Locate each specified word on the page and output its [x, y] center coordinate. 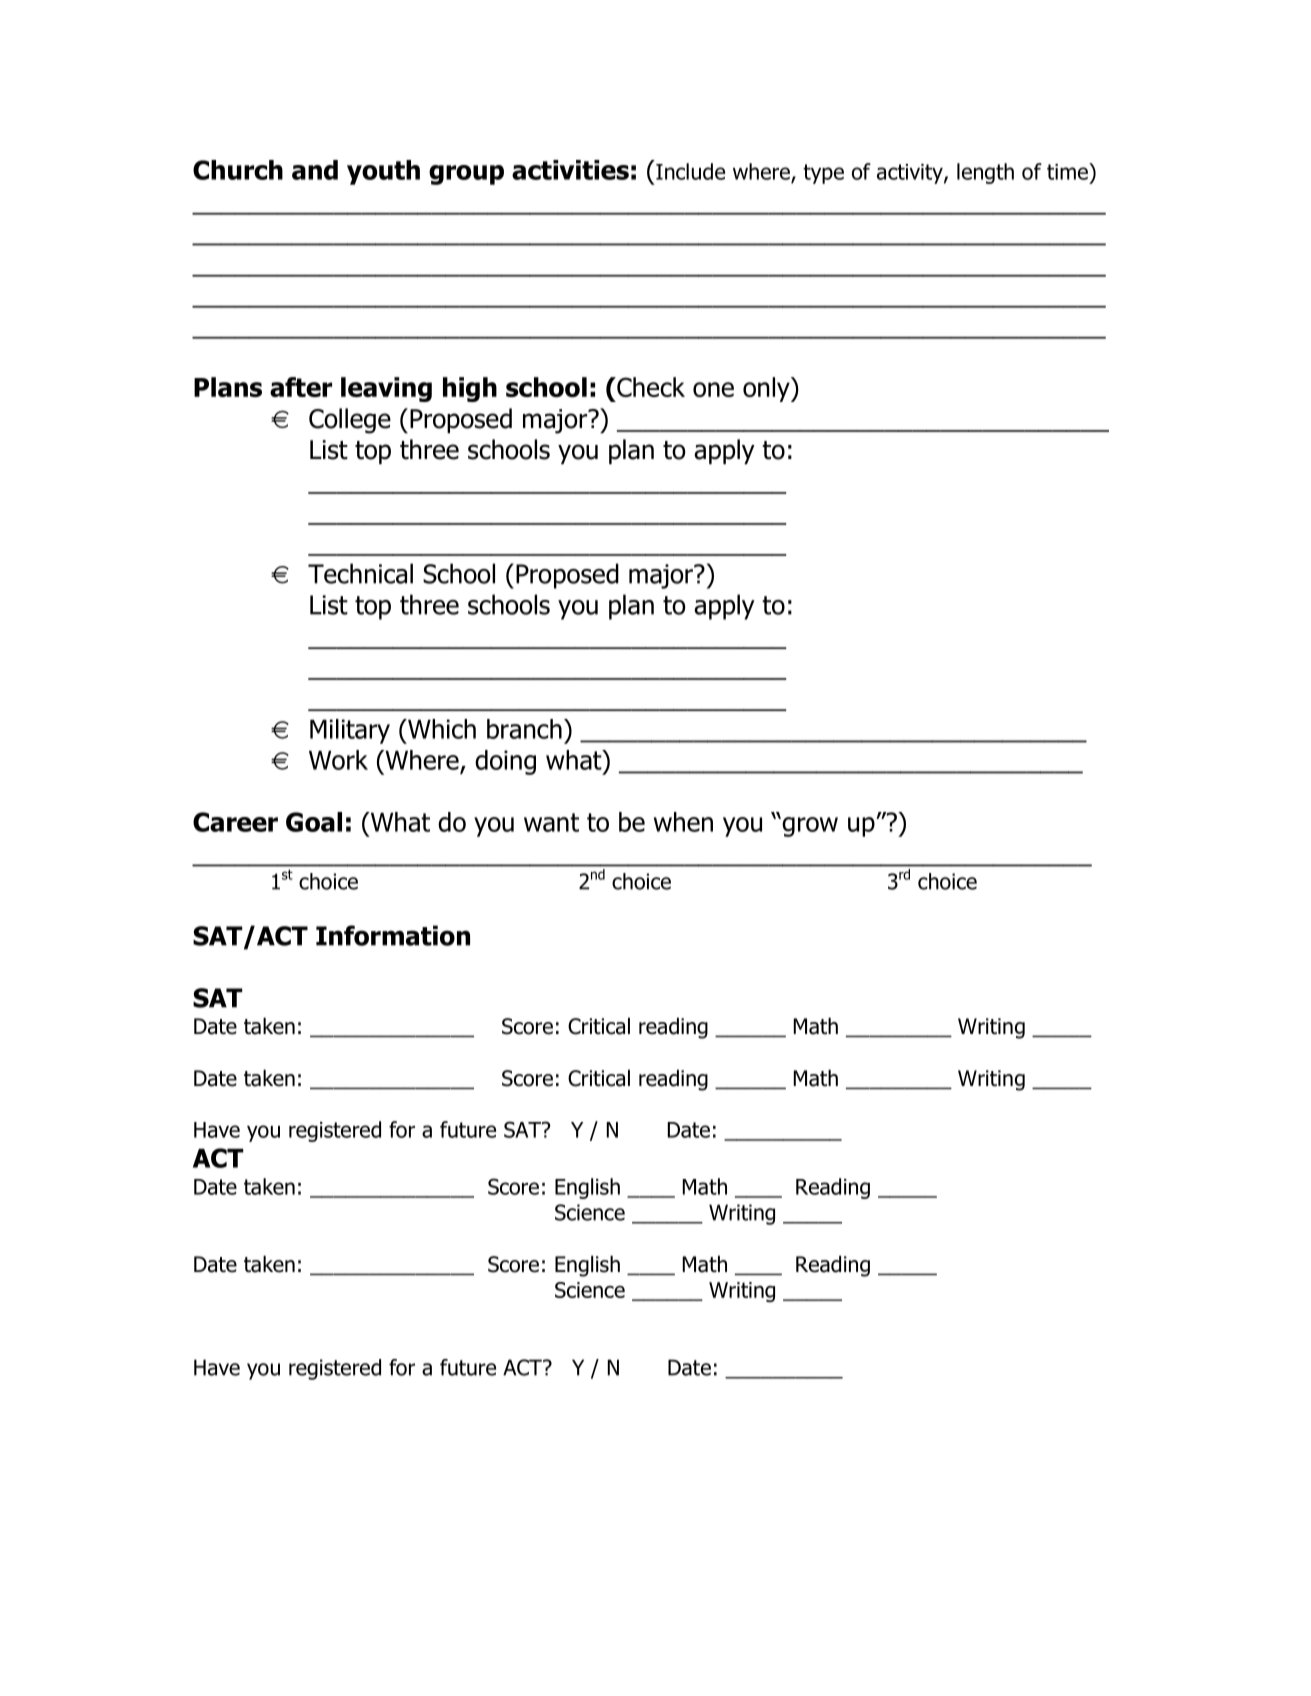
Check [650, 387]
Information [393, 935]
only [767, 389]
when [683, 822]
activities [570, 170]
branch [524, 729]
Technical [360, 573]
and [315, 170]
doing [505, 762]
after [301, 387]
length [985, 173]
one [713, 389]
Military [350, 731]
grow [809, 827]
